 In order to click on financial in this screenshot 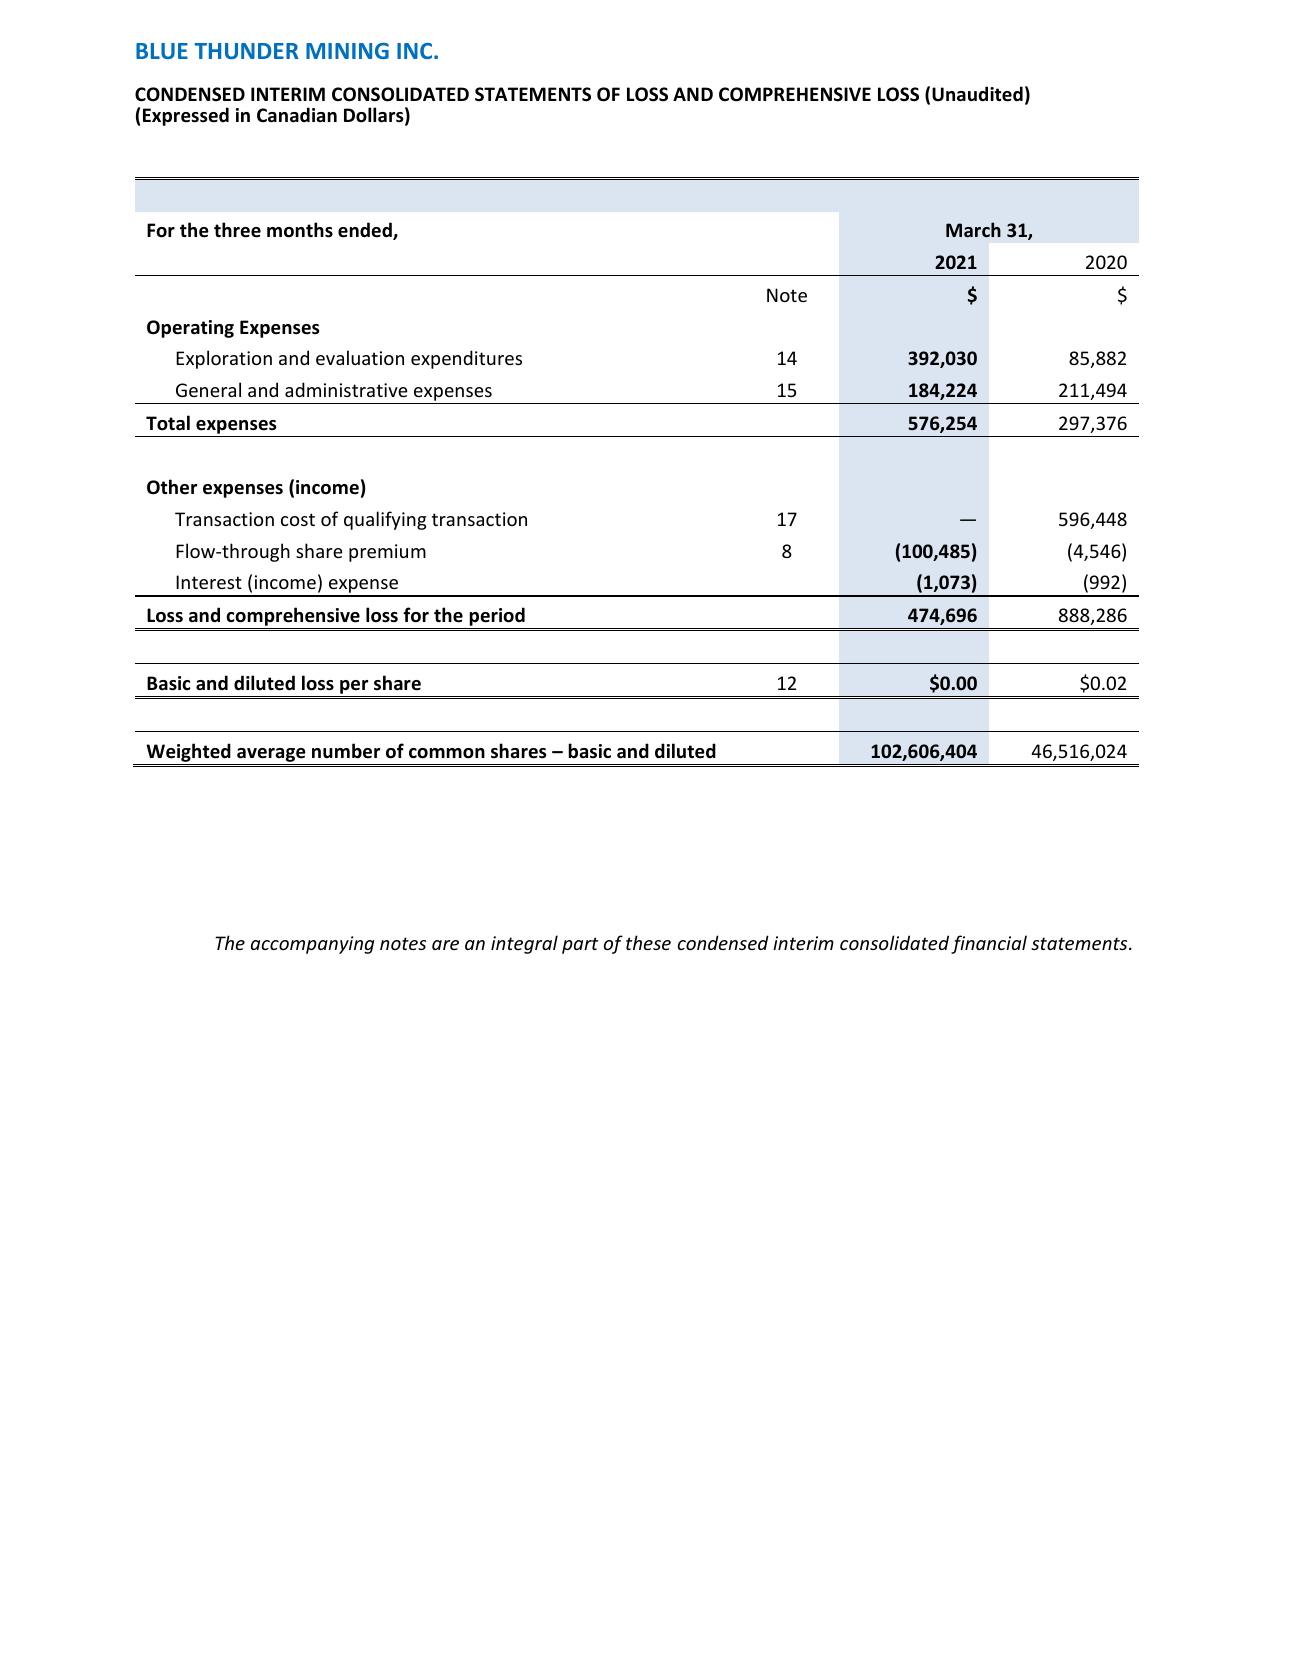, I will do `click(989, 944)`.
